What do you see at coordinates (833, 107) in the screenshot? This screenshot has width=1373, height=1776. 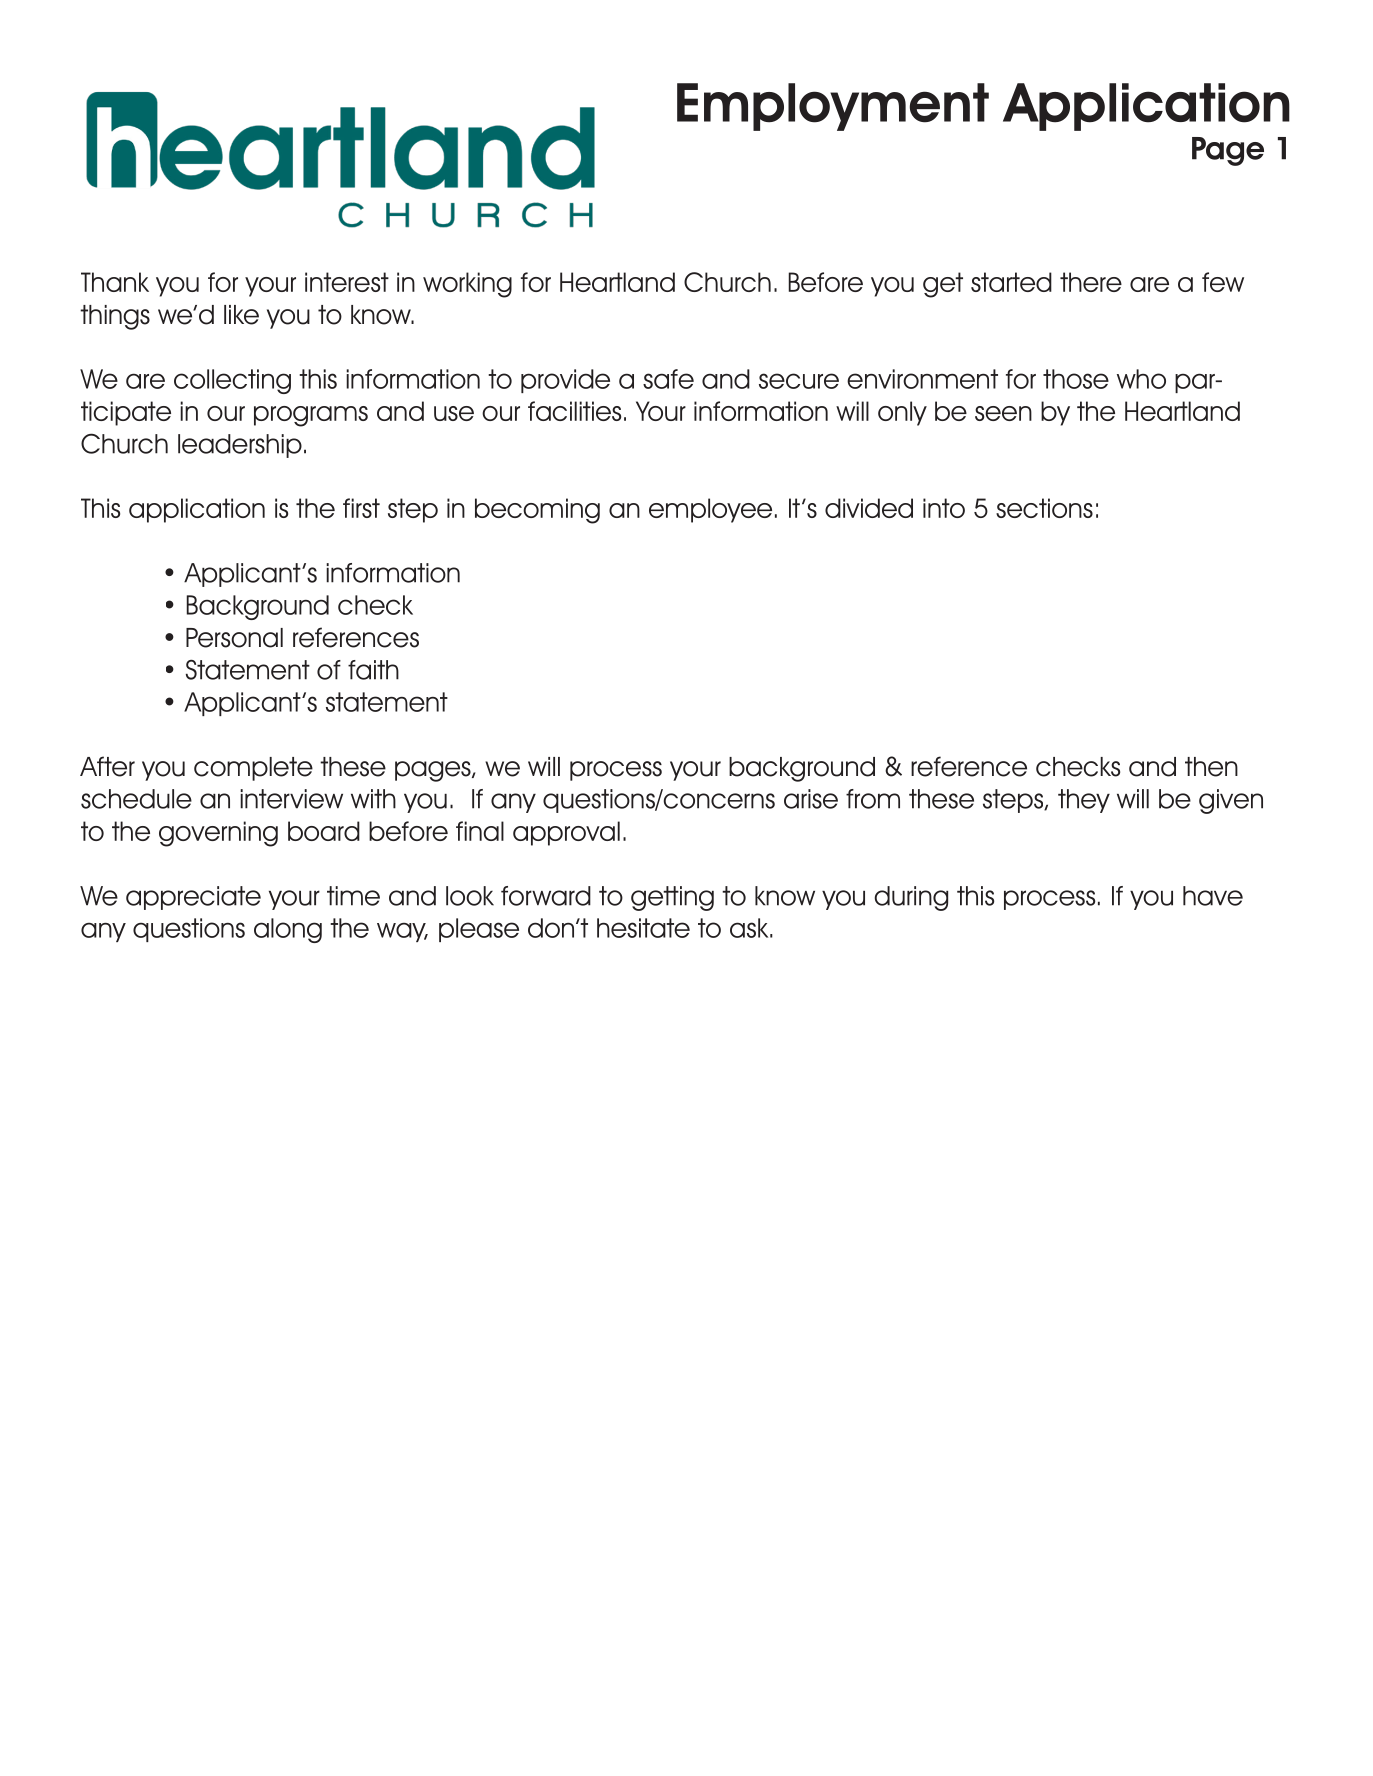 I see `Employment` at bounding box center [833, 107].
